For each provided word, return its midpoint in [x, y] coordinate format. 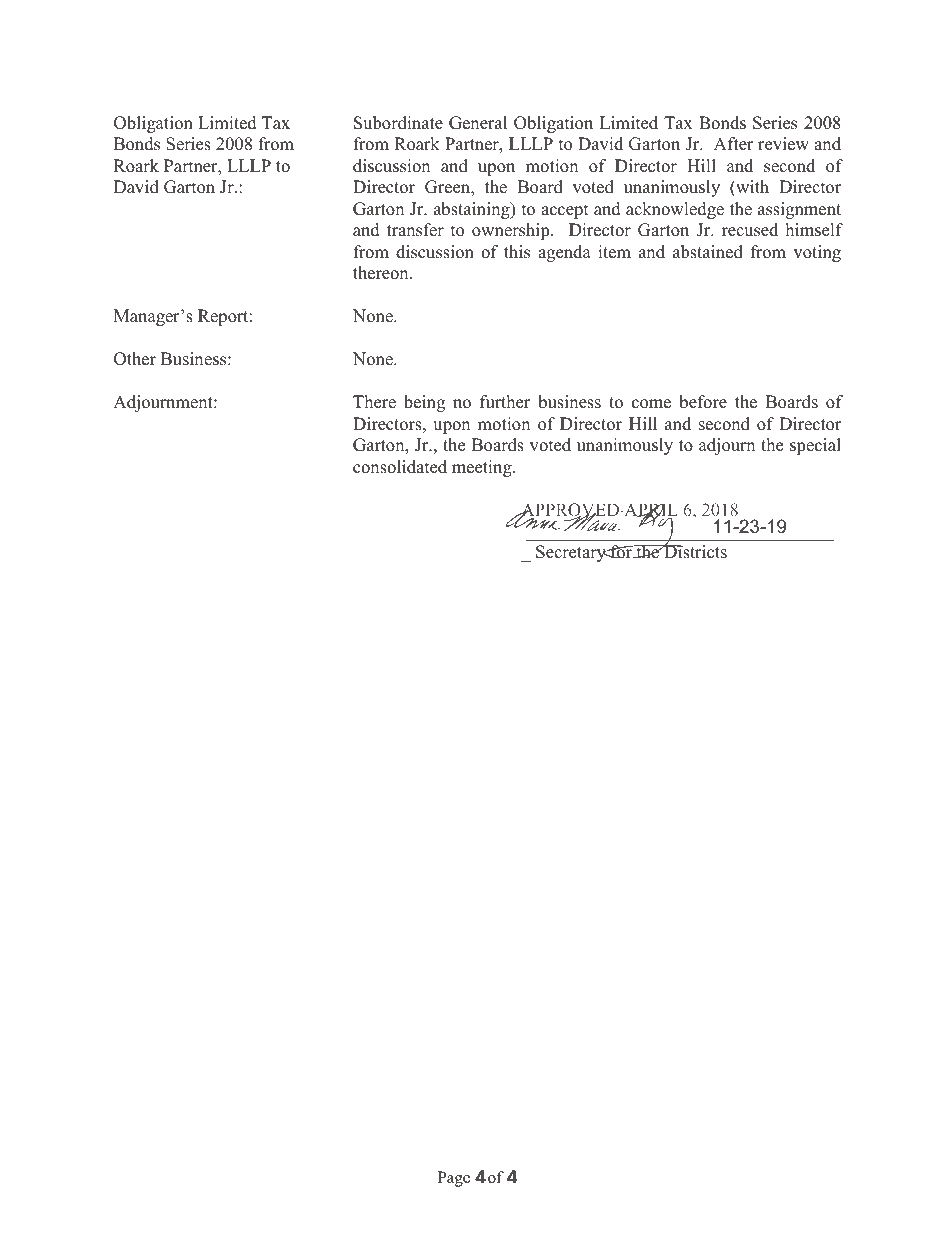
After [734, 144]
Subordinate [398, 123]
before [703, 402]
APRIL [650, 510]
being [424, 403]
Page [454, 1179]
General [478, 123]
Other [135, 359]
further [505, 402]
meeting [483, 468]
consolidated [400, 467]
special [815, 446]
